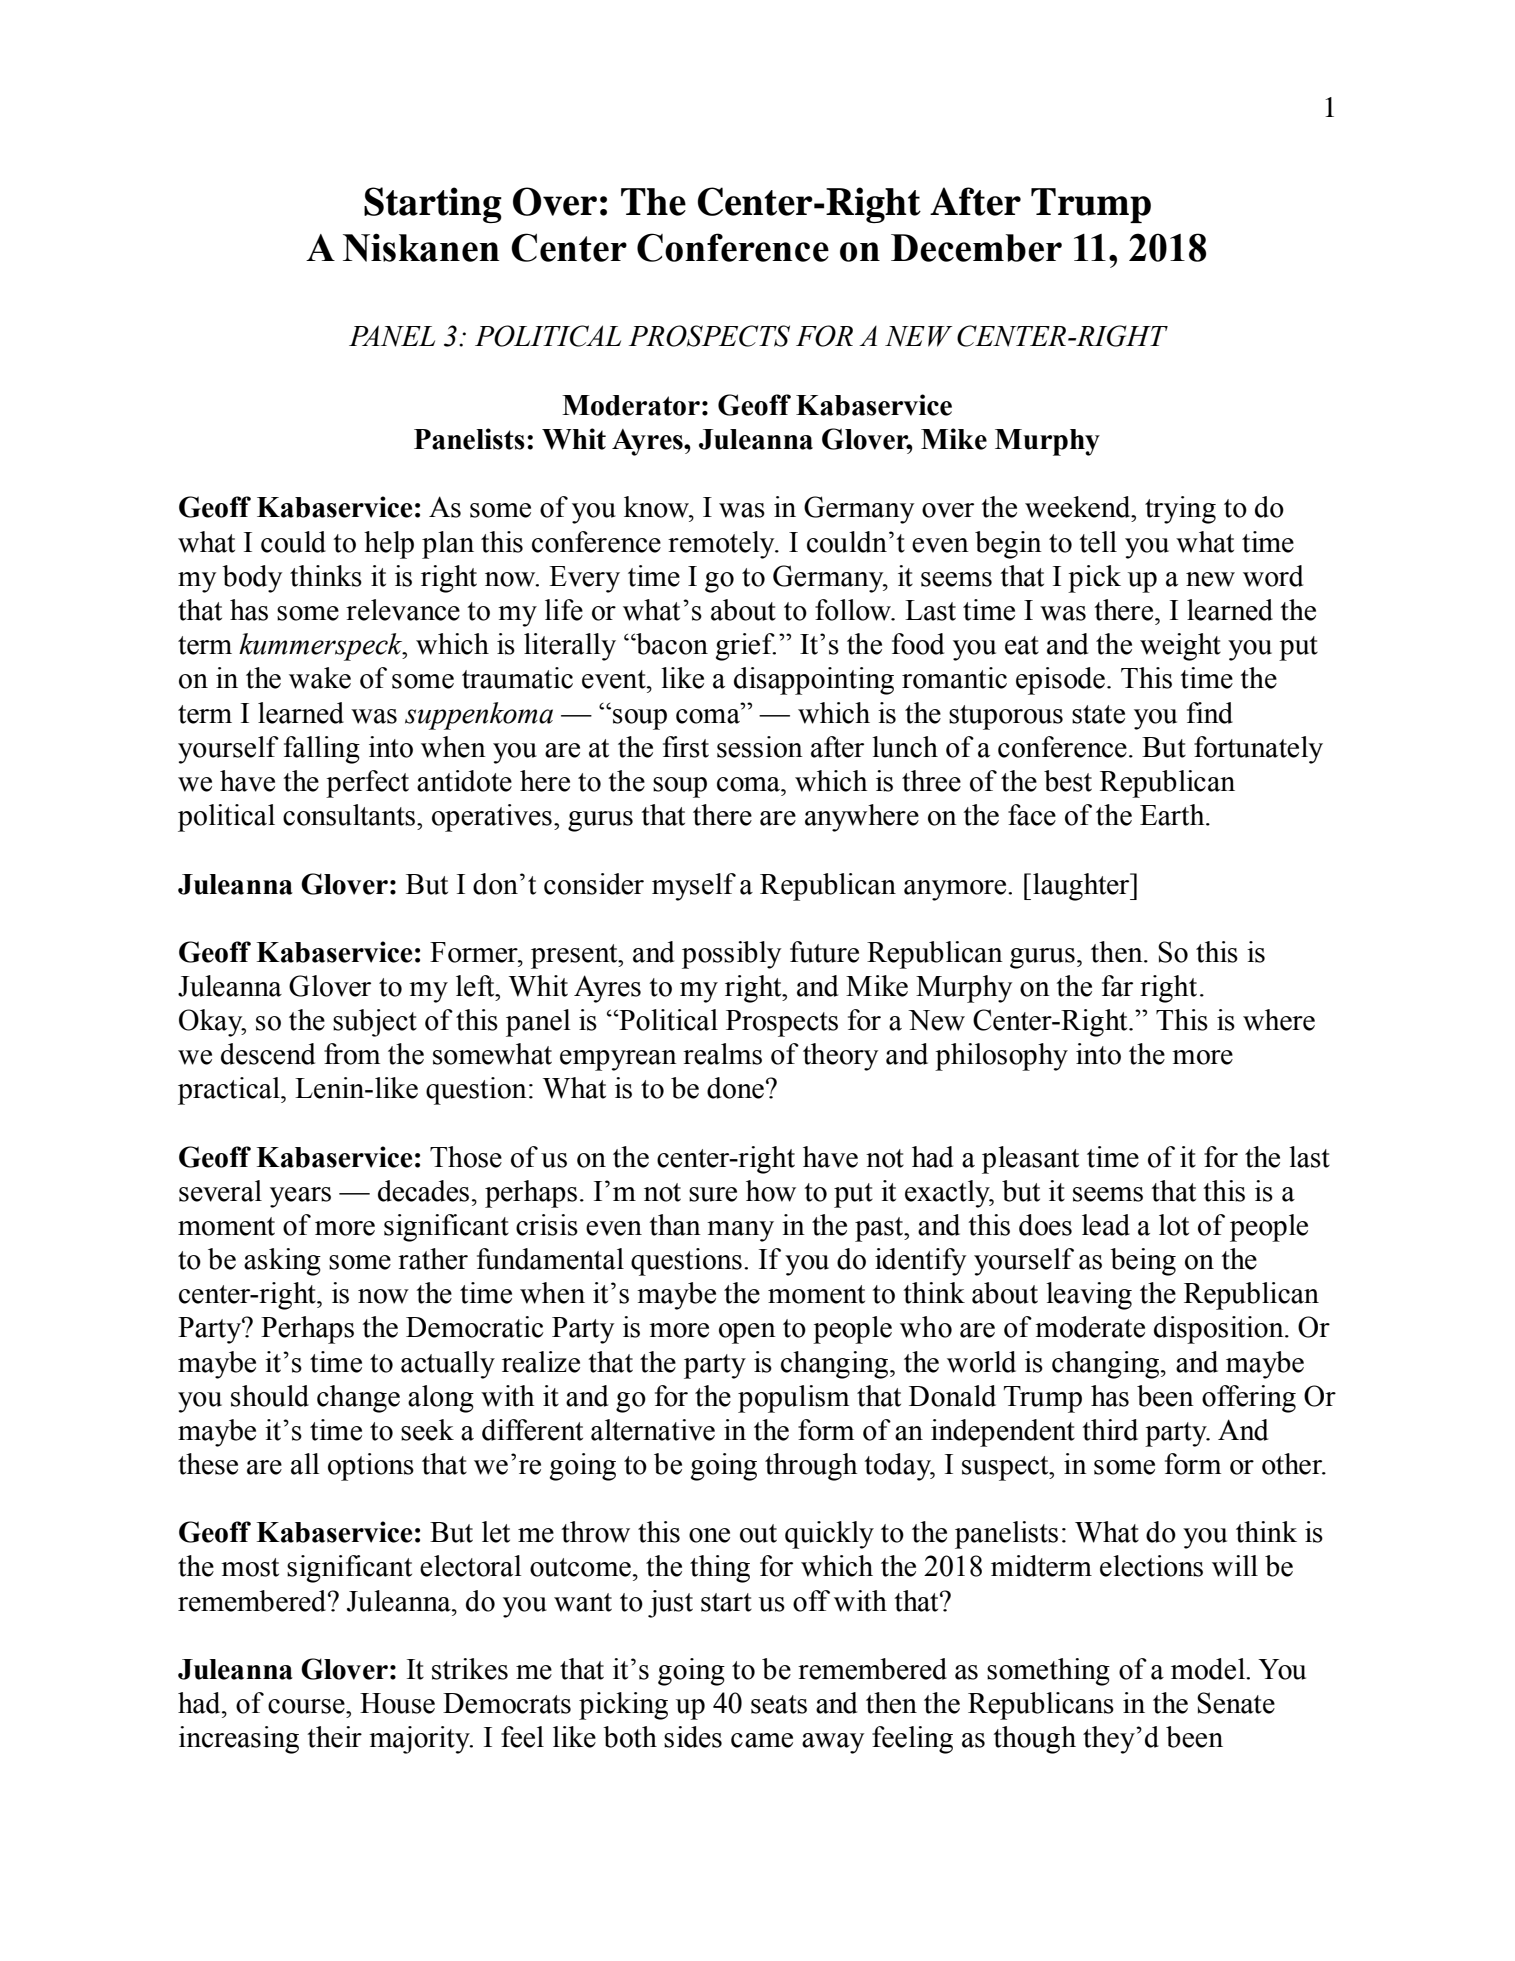  What do you see at coordinates (760, 747) in the image?
I see `session` at bounding box center [760, 747].
